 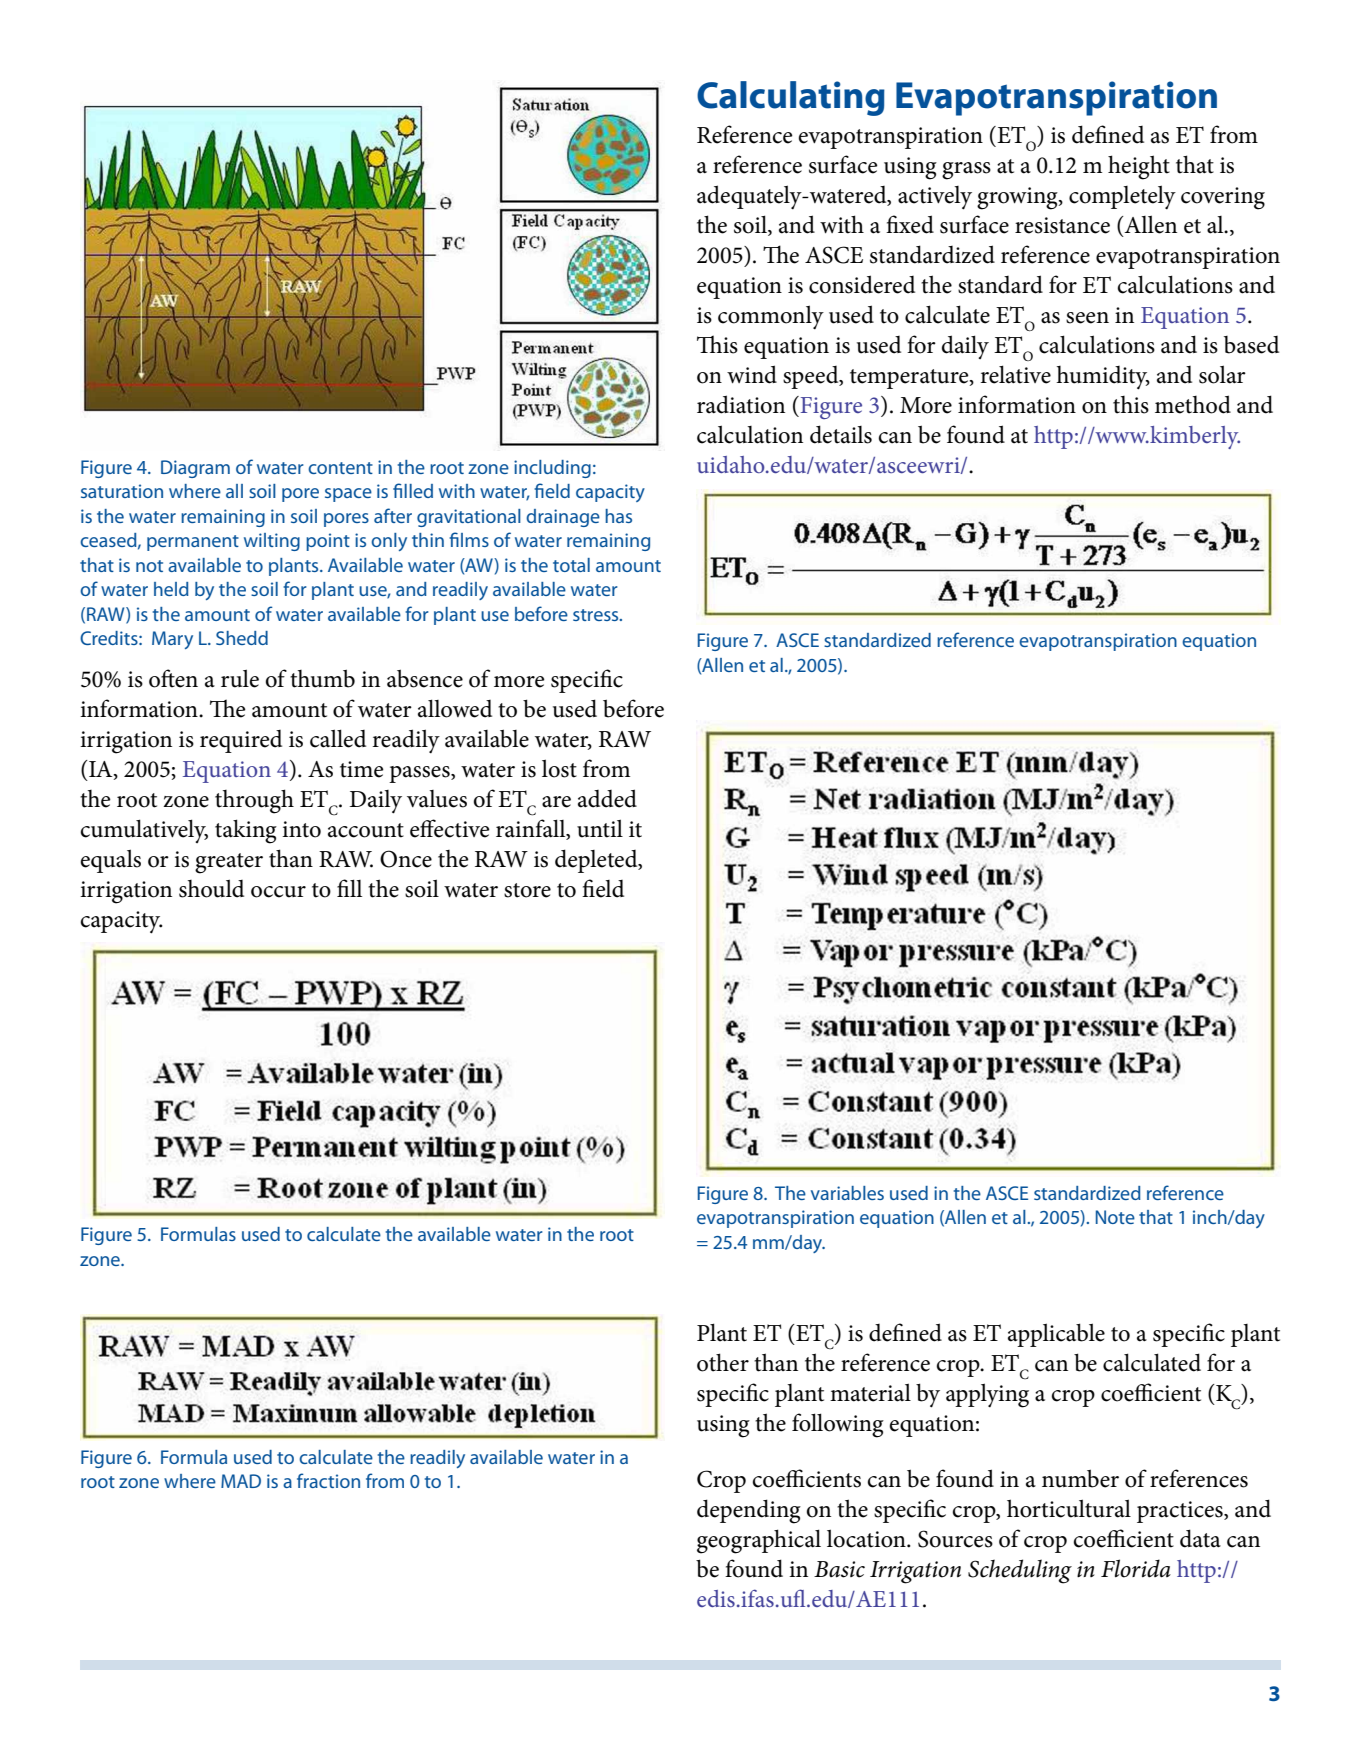 I want to click on Calculating, so click(x=791, y=98).
